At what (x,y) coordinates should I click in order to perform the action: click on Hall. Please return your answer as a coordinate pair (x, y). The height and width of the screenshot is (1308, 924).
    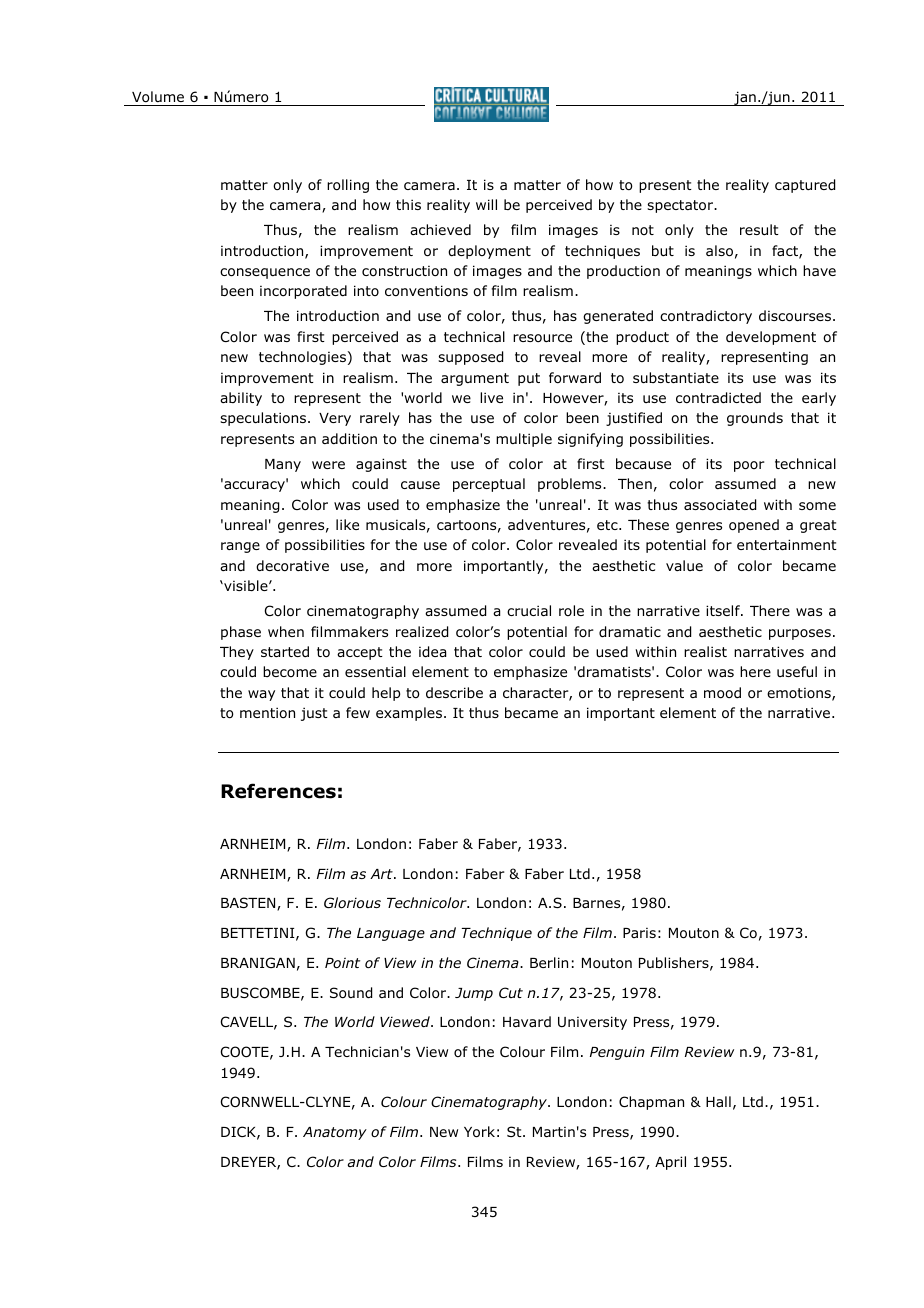
    Looking at the image, I should click on (718, 1101).
